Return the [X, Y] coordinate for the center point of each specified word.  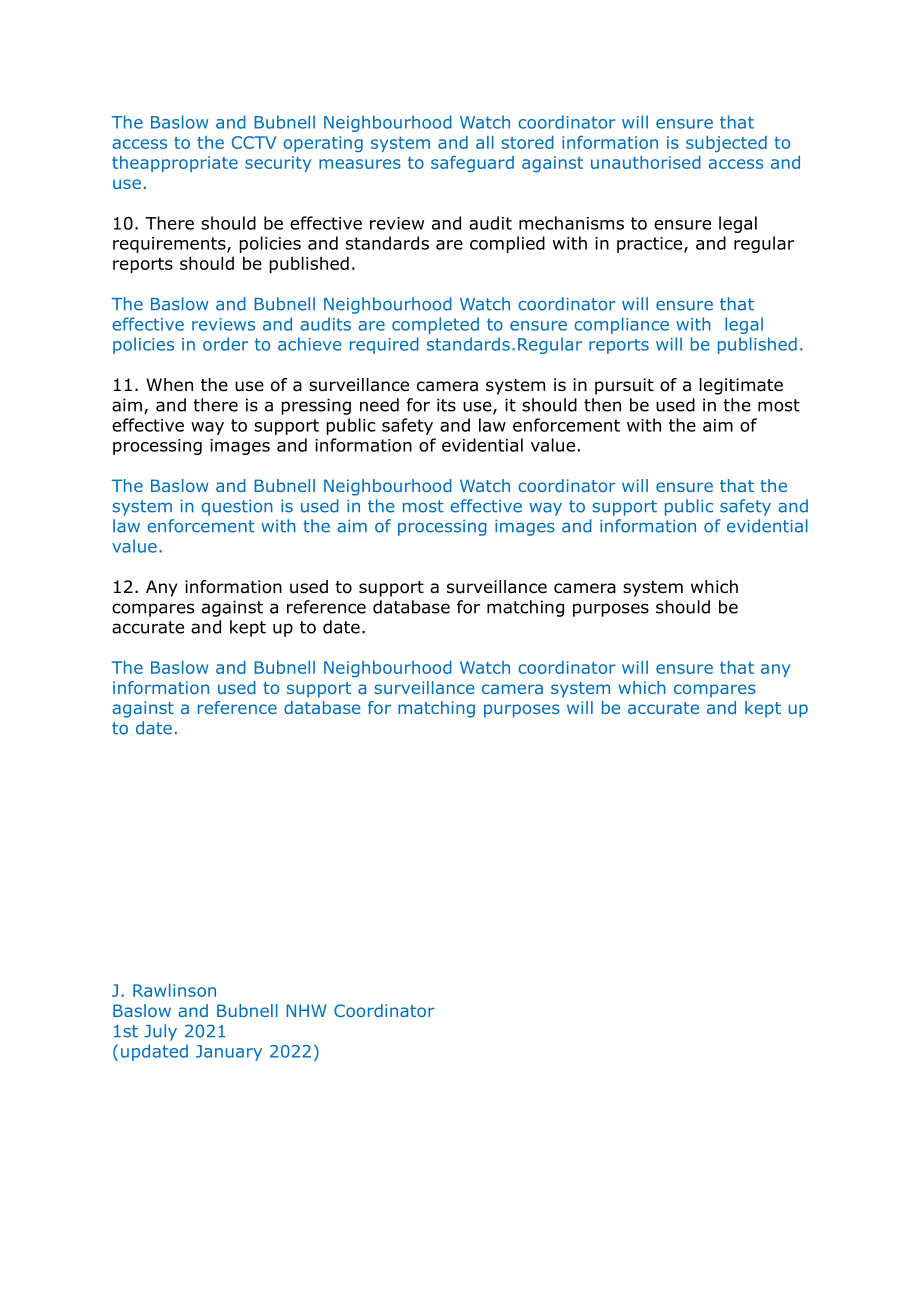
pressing [316, 406]
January [229, 1053]
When [169, 384]
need [379, 405]
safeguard [472, 164]
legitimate [741, 386]
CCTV [254, 142]
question [237, 508]
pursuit [624, 386]
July [160, 1032]
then [602, 405]
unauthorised [646, 162]
